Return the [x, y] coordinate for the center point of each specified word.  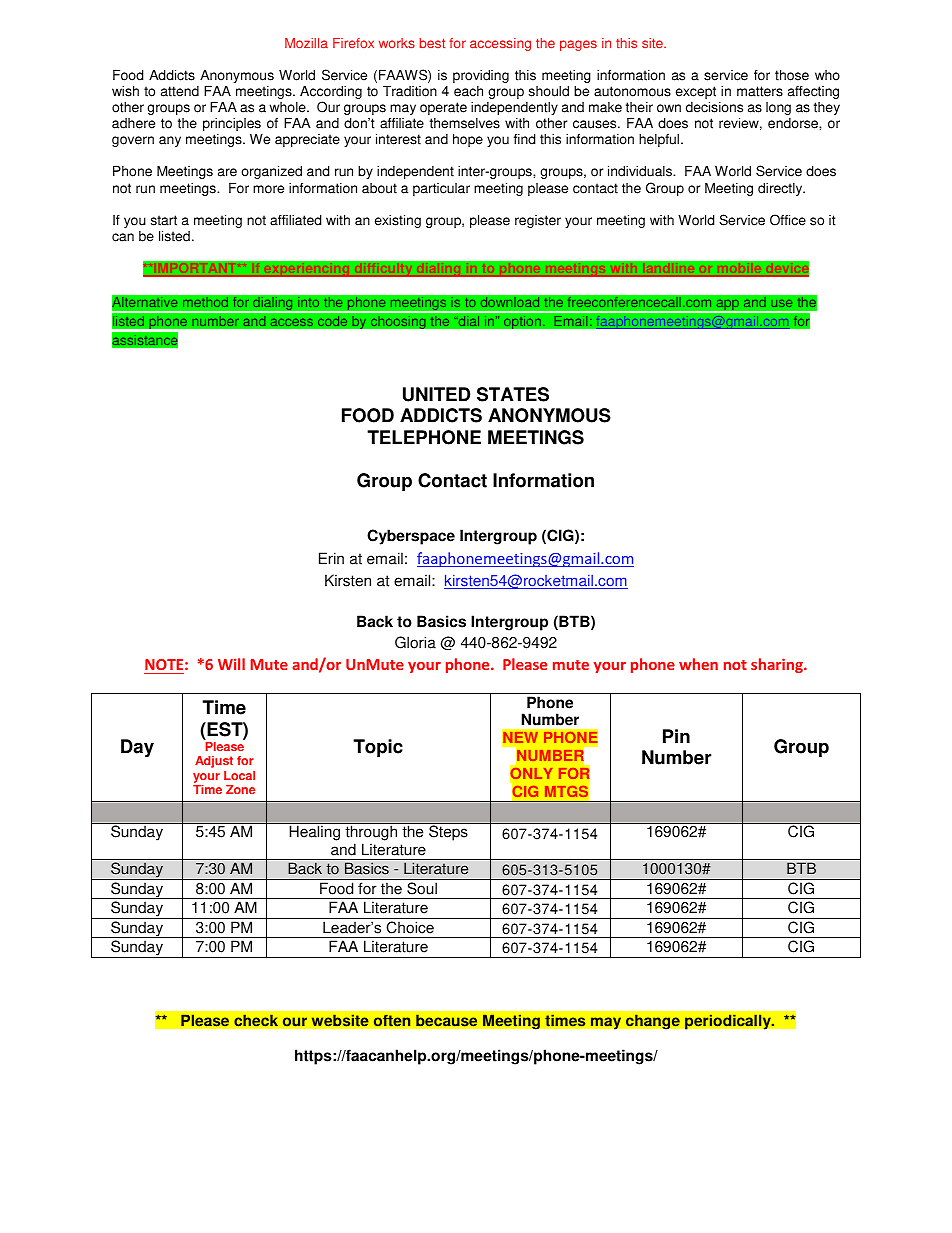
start [164, 220]
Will [231, 664]
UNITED [436, 394]
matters [760, 91]
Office [788, 220]
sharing [778, 665]
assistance [145, 340]
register [538, 221]
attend [180, 91]
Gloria [415, 642]
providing [481, 76]
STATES [513, 394]
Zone [240, 789]
